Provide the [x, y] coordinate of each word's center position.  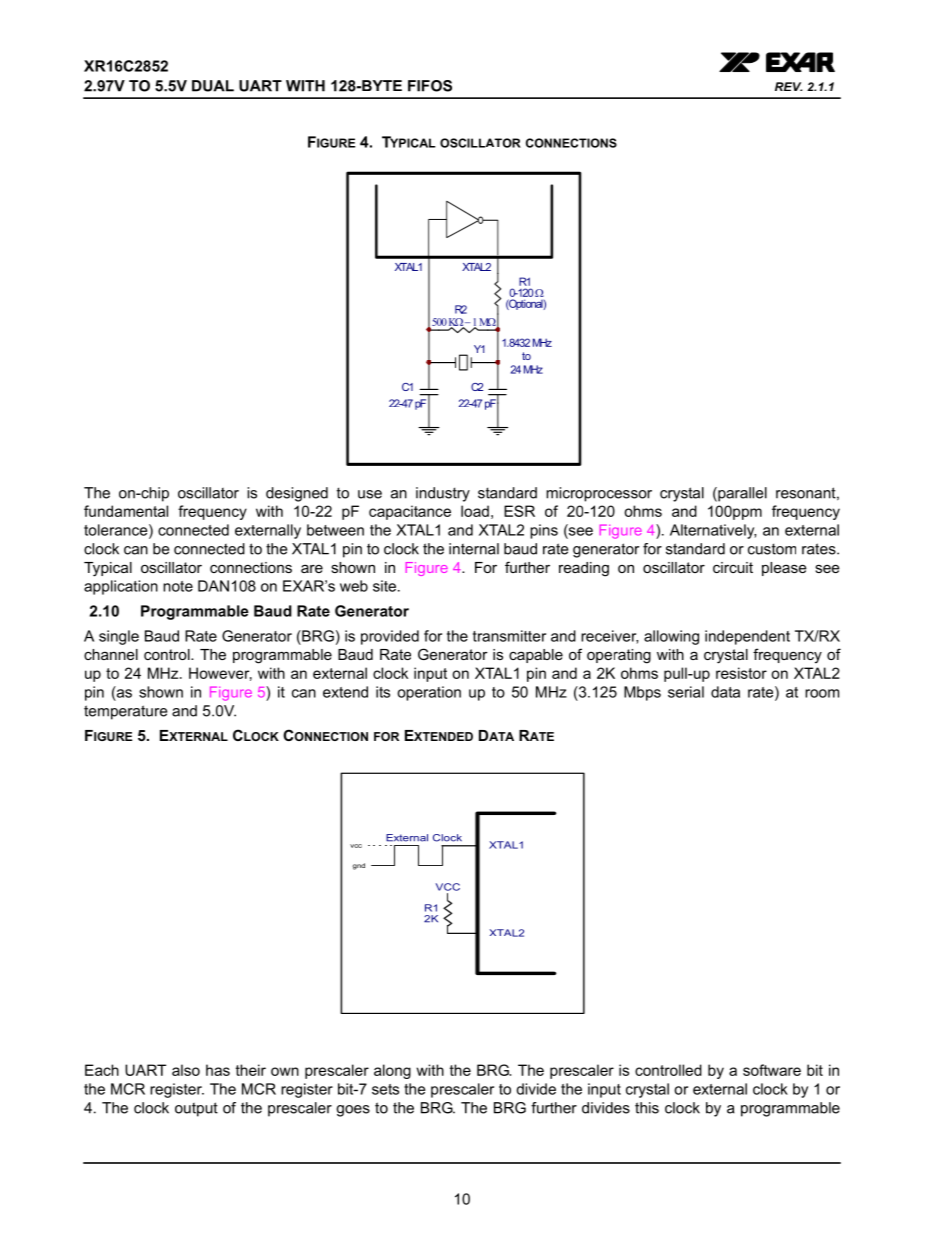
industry [443, 494]
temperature [125, 712]
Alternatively [713, 531]
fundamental [126, 511]
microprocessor [599, 494]
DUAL [213, 86]
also [186, 1070]
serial [686, 692]
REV [788, 86]
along [392, 1071]
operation [429, 693]
